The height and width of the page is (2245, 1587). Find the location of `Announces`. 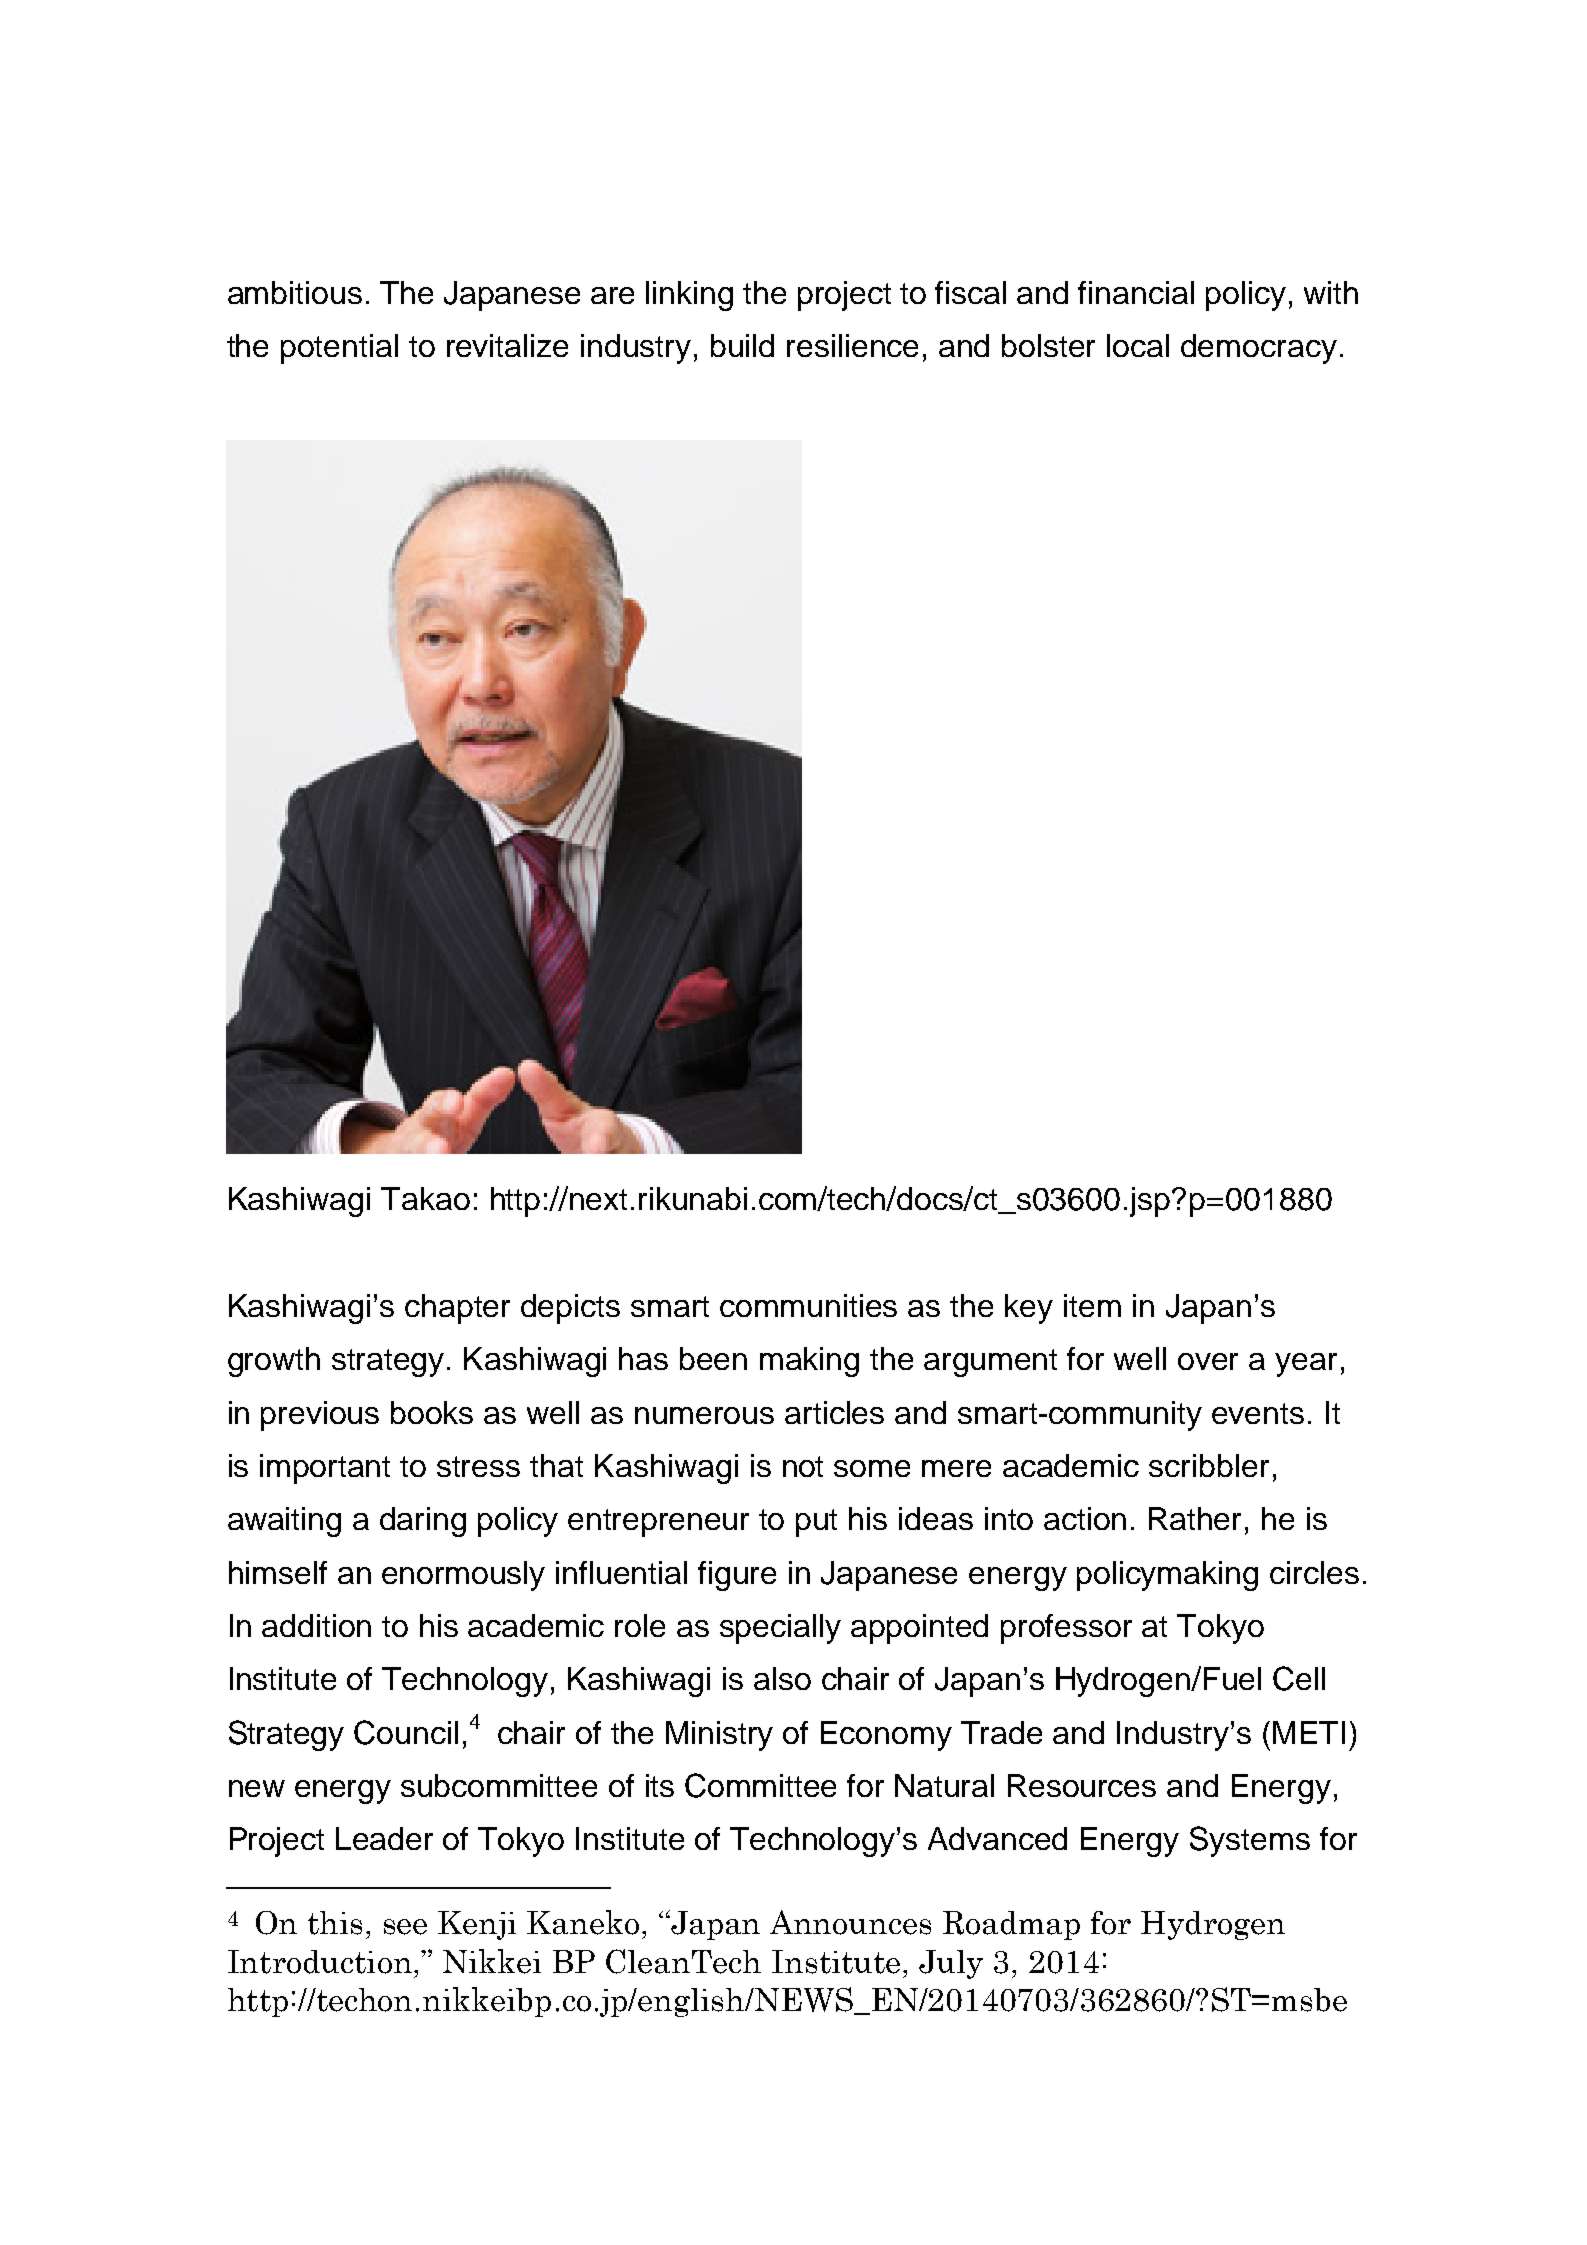

Announces is located at coordinates (850, 1922).
